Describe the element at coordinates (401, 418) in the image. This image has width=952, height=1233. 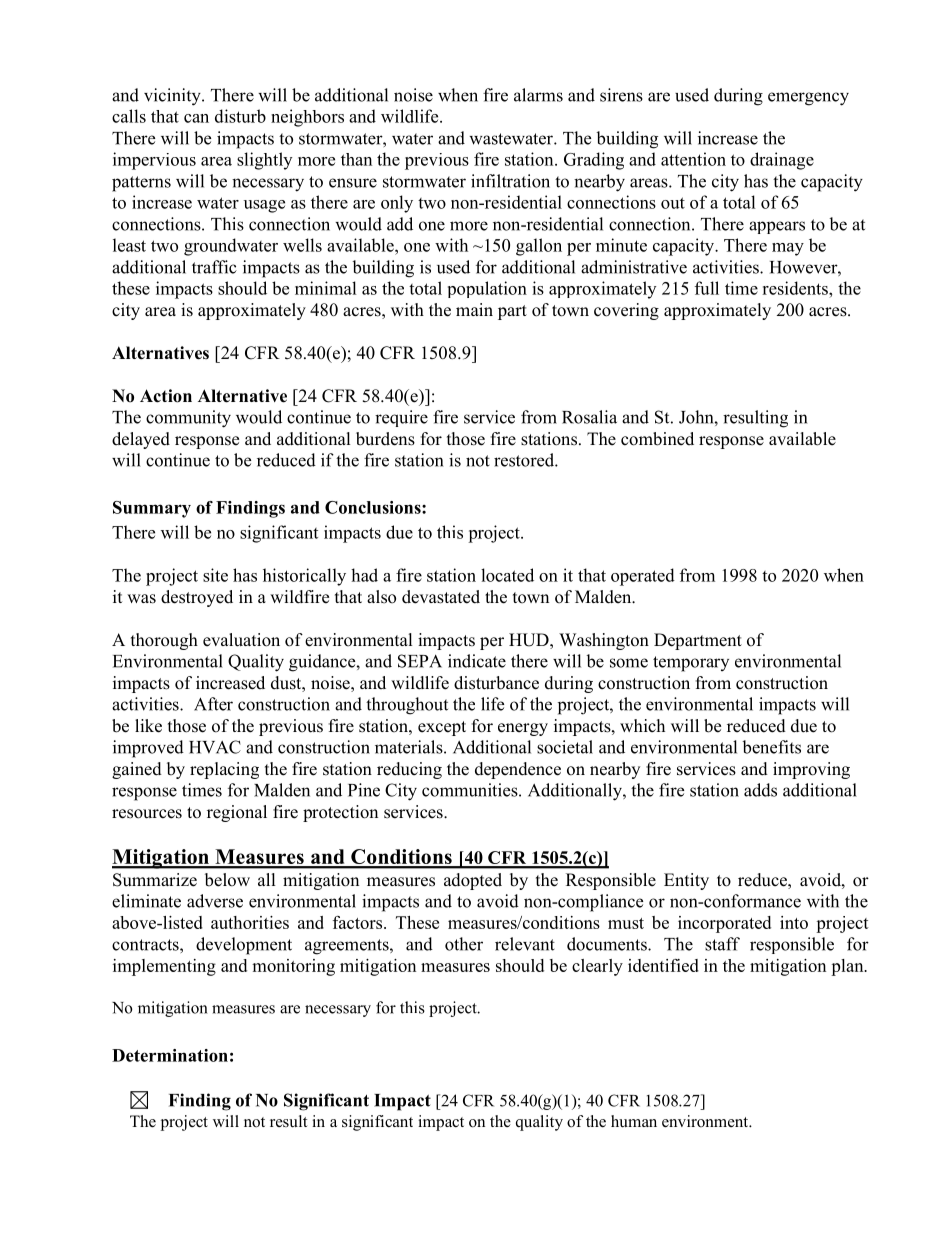
I see `require` at that location.
